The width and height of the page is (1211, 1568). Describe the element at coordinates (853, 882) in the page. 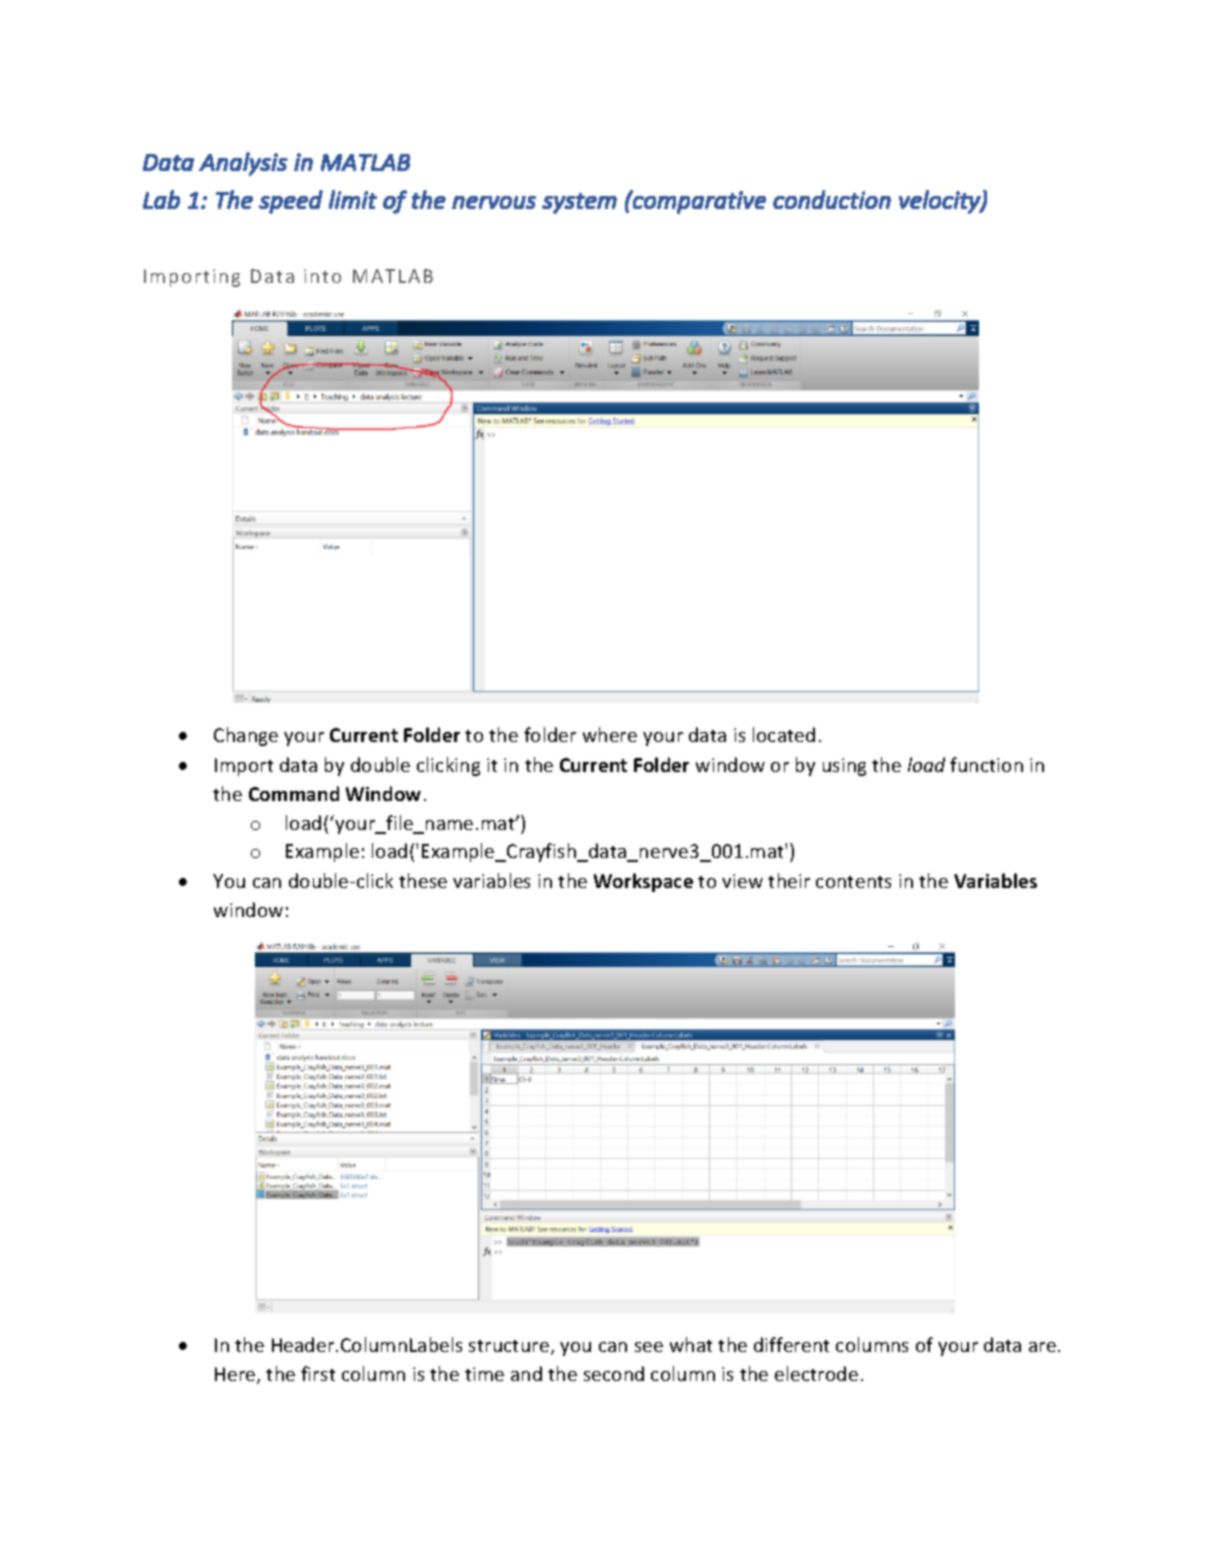

I see `contents` at that location.
